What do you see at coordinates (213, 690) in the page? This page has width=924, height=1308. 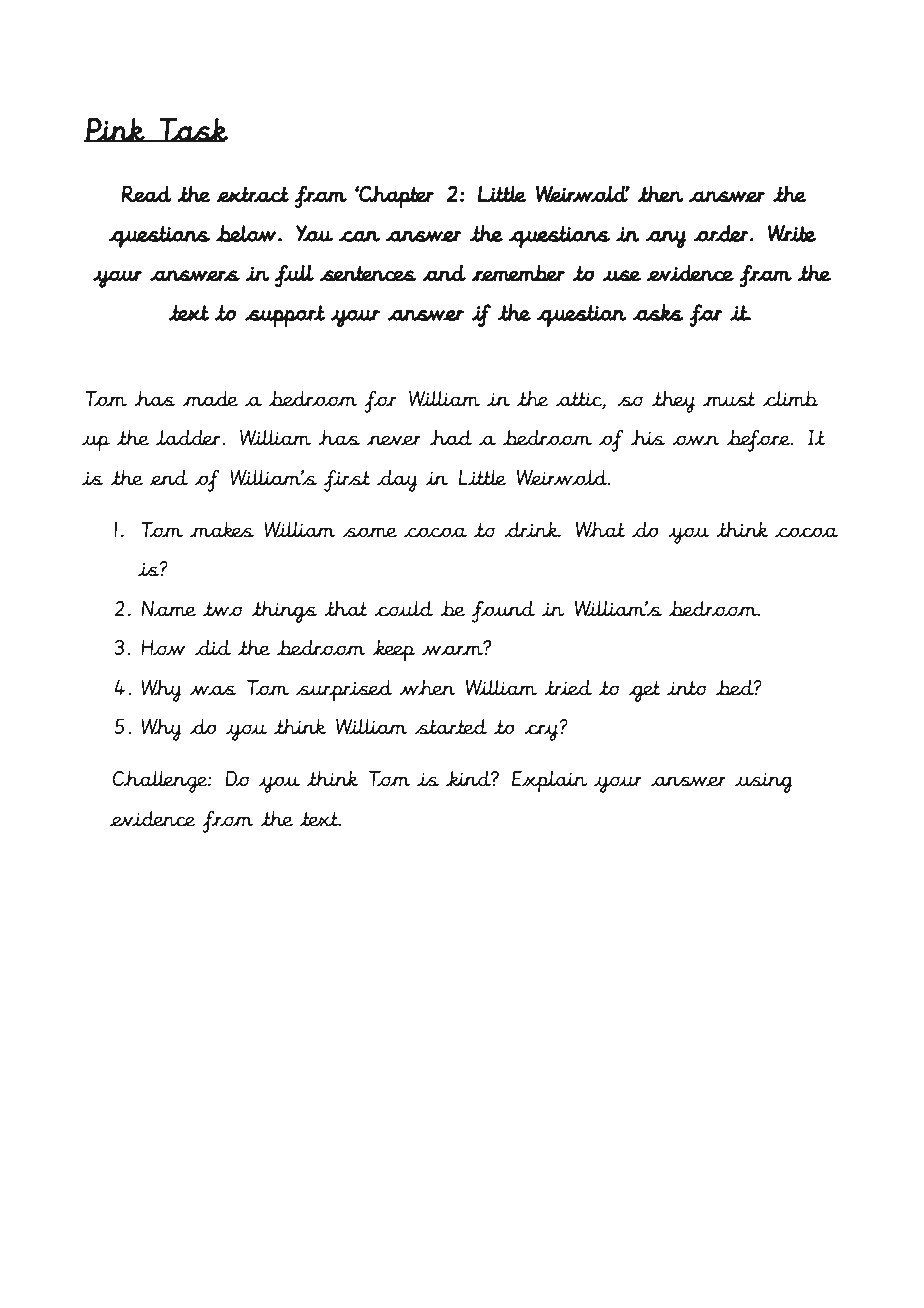 I see `was` at bounding box center [213, 690].
